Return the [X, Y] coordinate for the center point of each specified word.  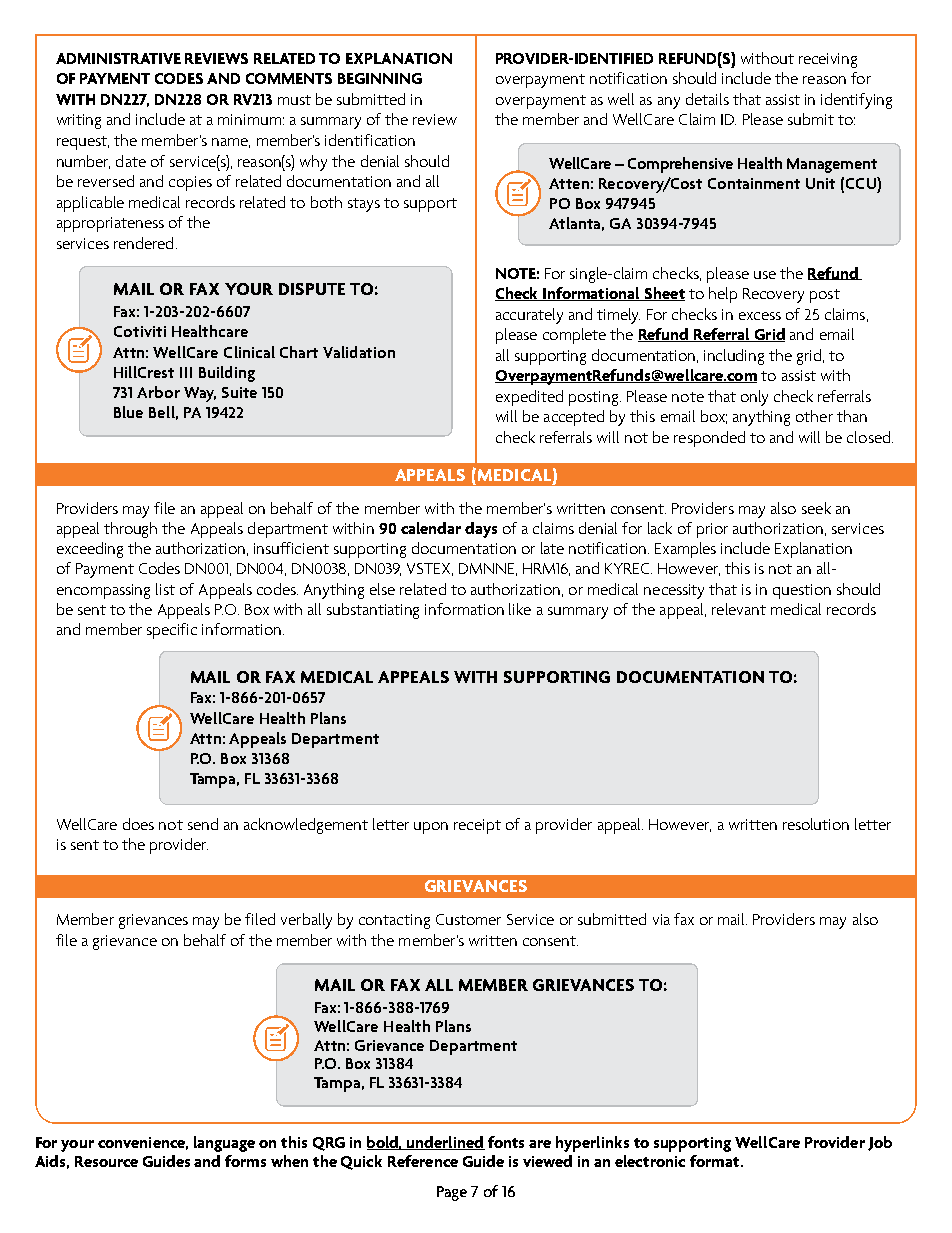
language [224, 1144]
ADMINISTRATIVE [118, 58]
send [203, 824]
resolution [816, 824]
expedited [529, 398]
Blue [128, 412]
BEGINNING [380, 78]
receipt [477, 826]
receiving [828, 60]
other [814, 416]
